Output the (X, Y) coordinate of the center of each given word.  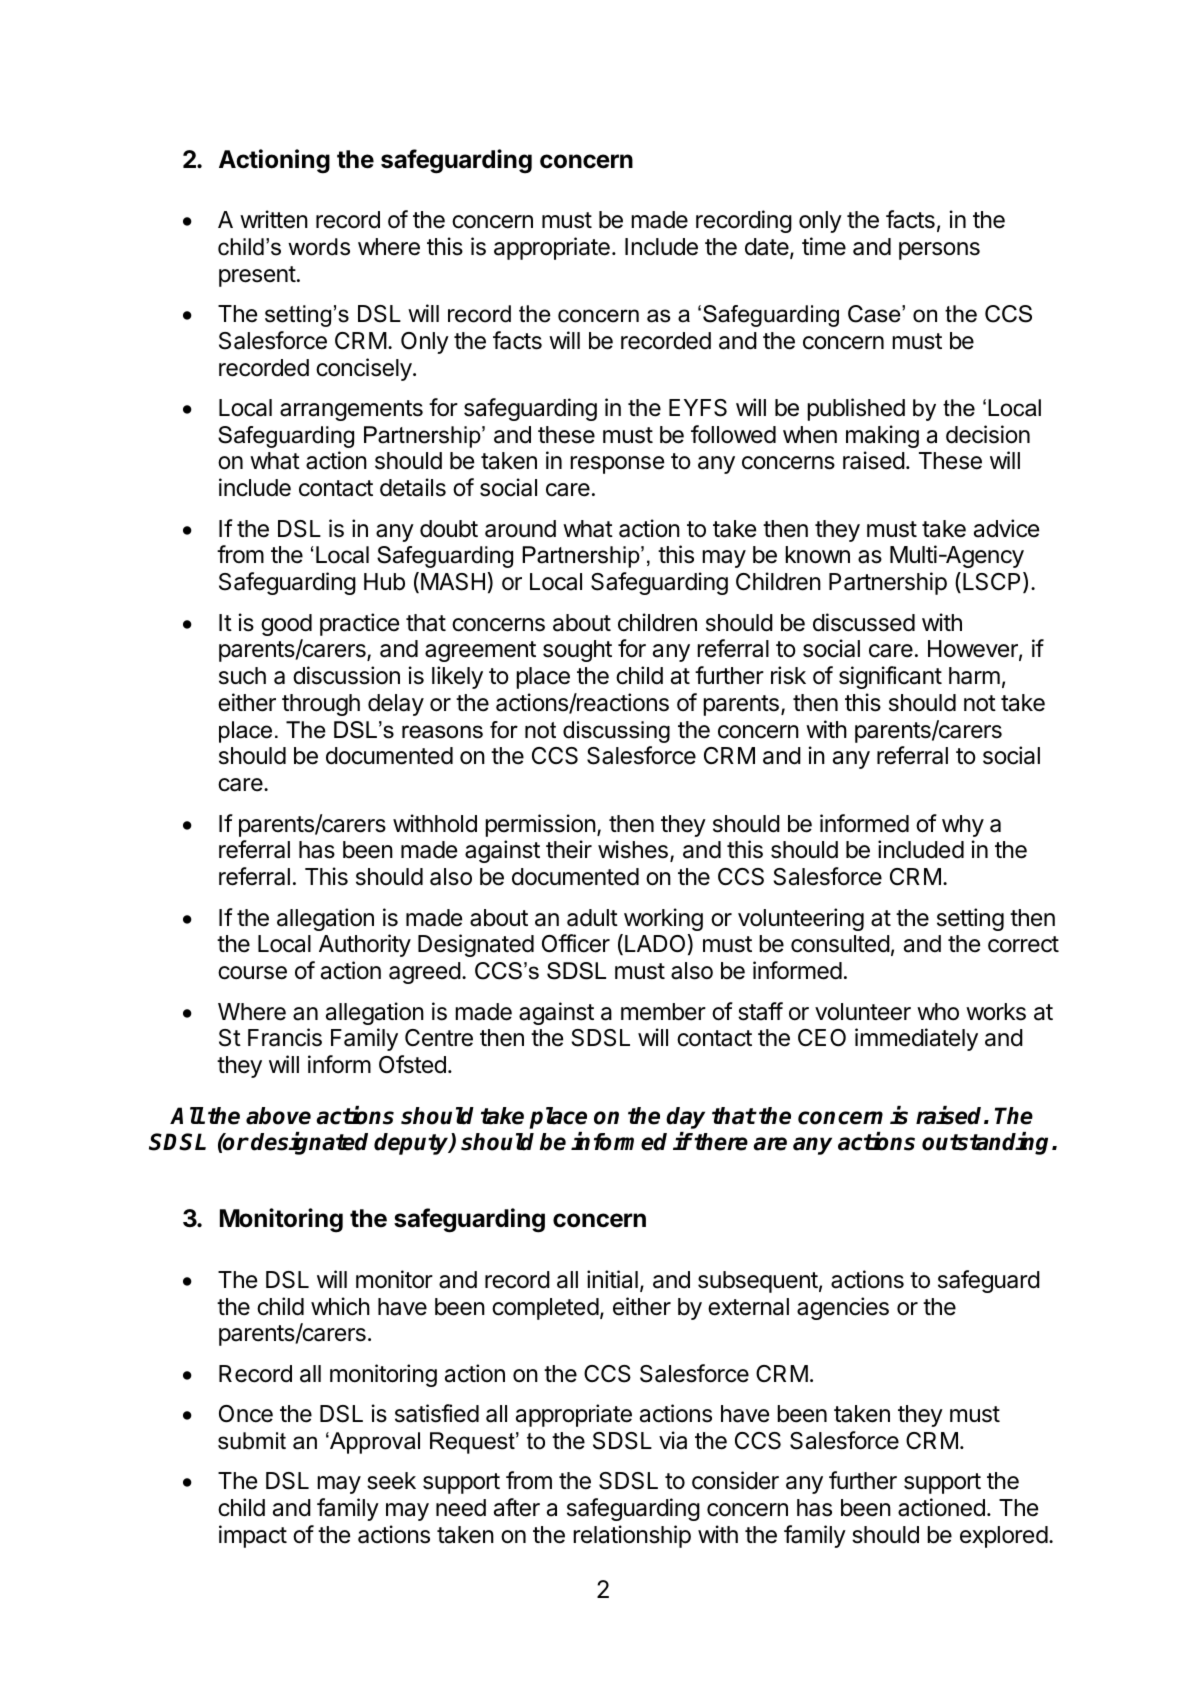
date (768, 248)
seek (391, 1481)
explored (1004, 1537)
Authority (365, 945)
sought (577, 651)
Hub (384, 582)
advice (1006, 528)
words (319, 247)
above (278, 1116)
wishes (633, 849)
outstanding (987, 1143)
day (685, 1118)
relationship (632, 1536)
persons (939, 251)
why (963, 826)
